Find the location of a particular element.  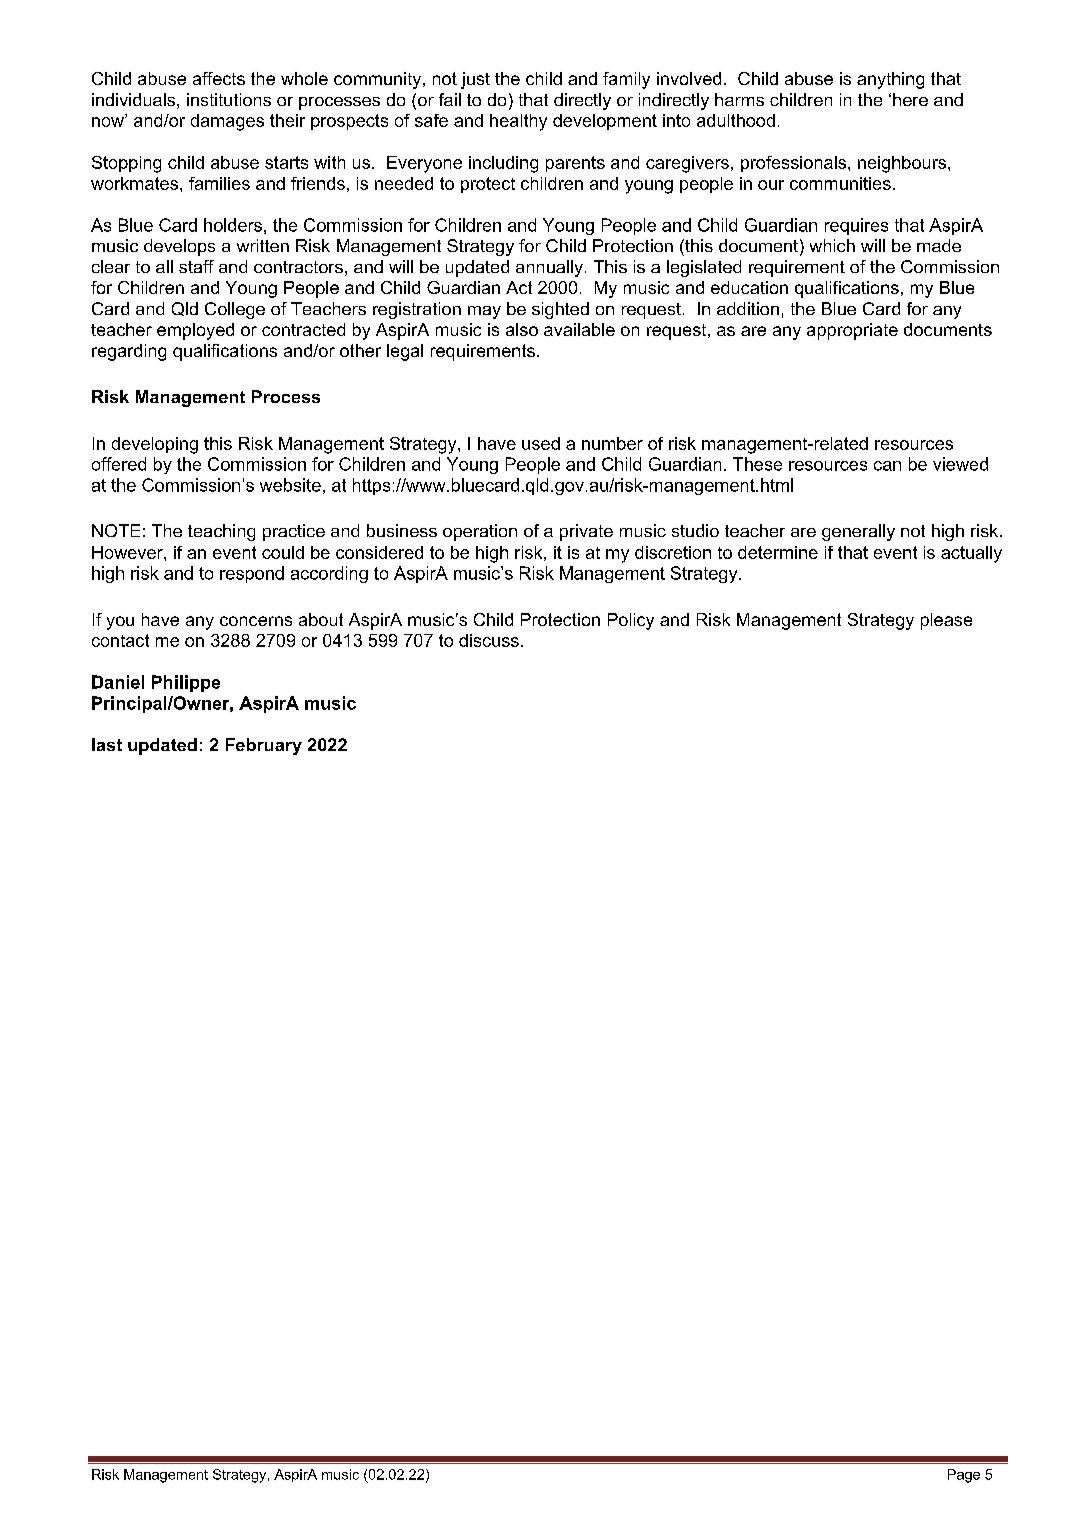

please is located at coordinates (946, 621).
